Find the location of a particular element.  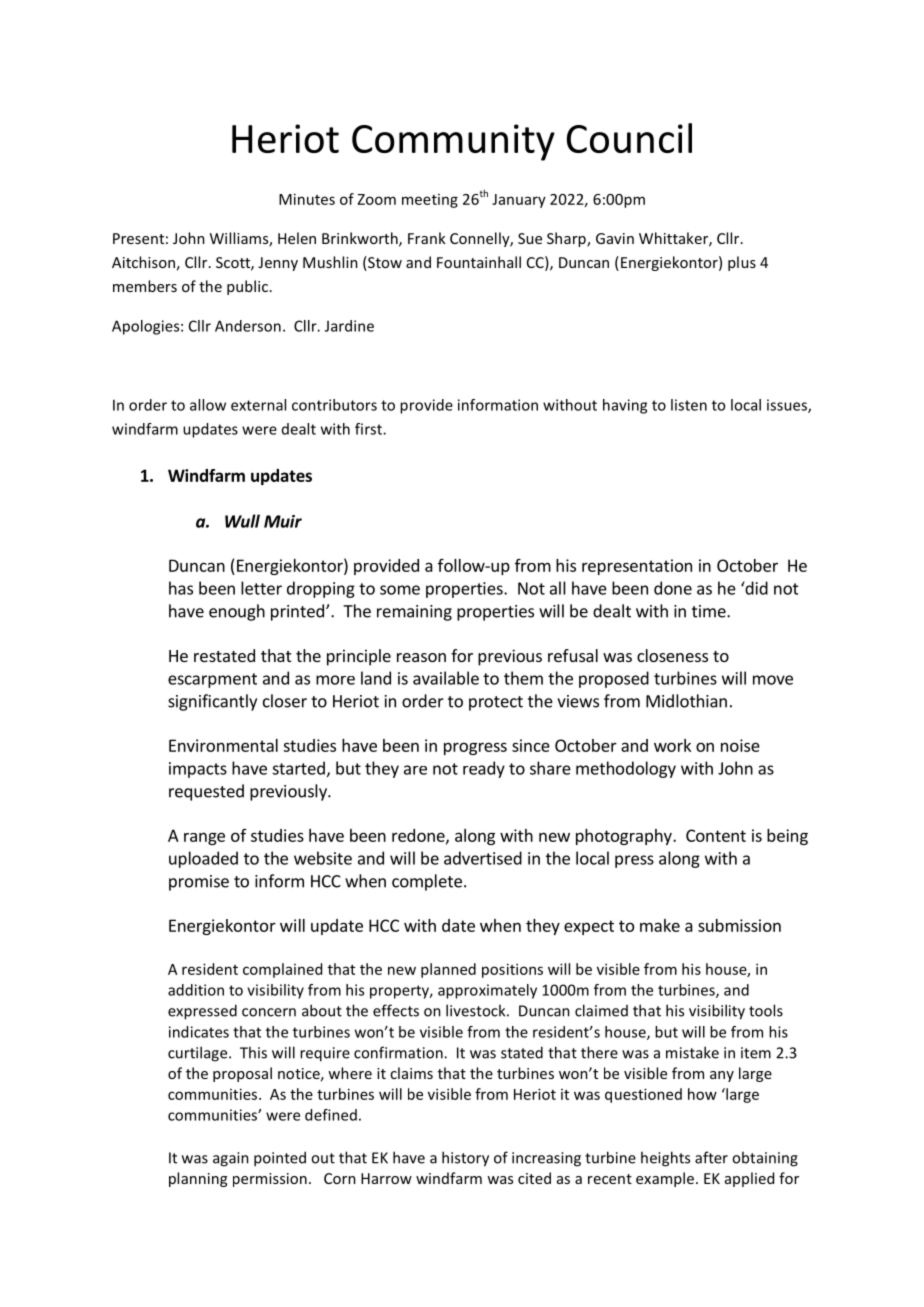

available is located at coordinates (446, 678).
